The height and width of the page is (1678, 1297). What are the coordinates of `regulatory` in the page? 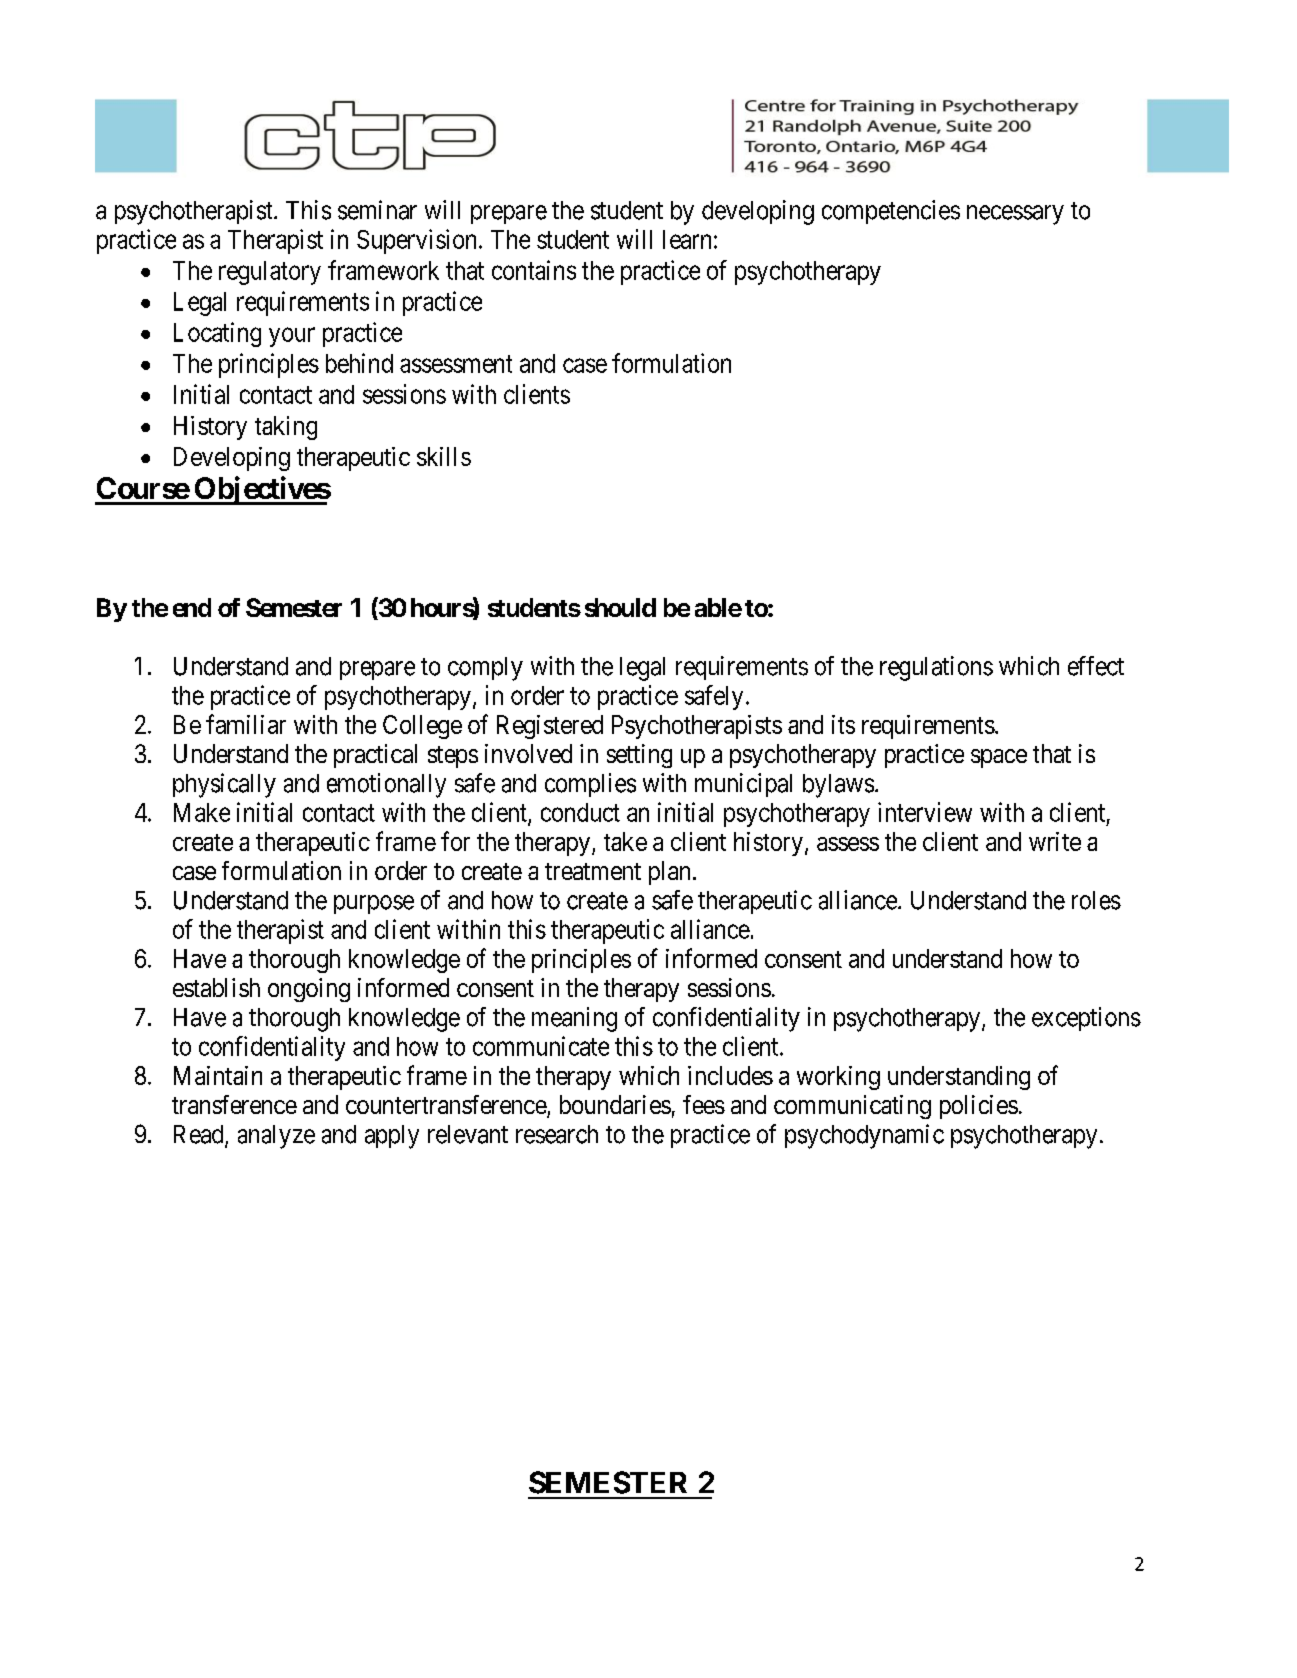 It's located at (270, 273).
